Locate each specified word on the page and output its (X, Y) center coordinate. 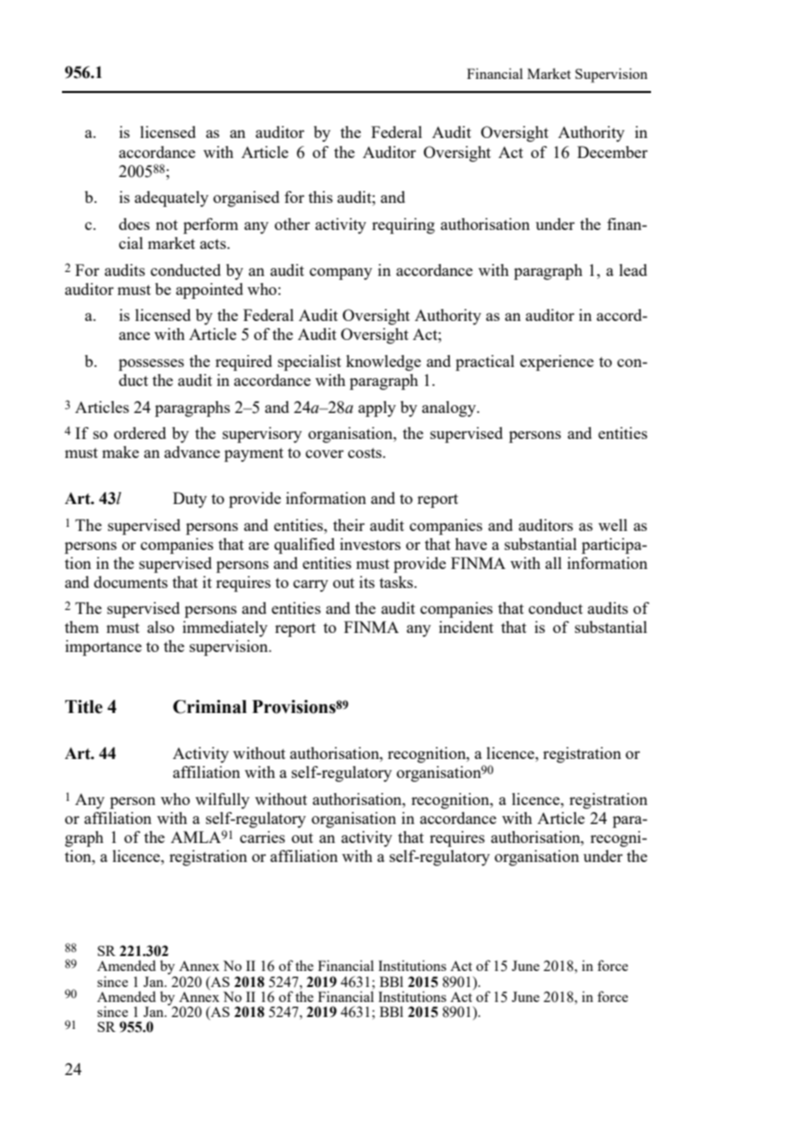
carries (262, 837)
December (612, 152)
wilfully (222, 801)
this (320, 197)
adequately (172, 199)
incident (466, 627)
